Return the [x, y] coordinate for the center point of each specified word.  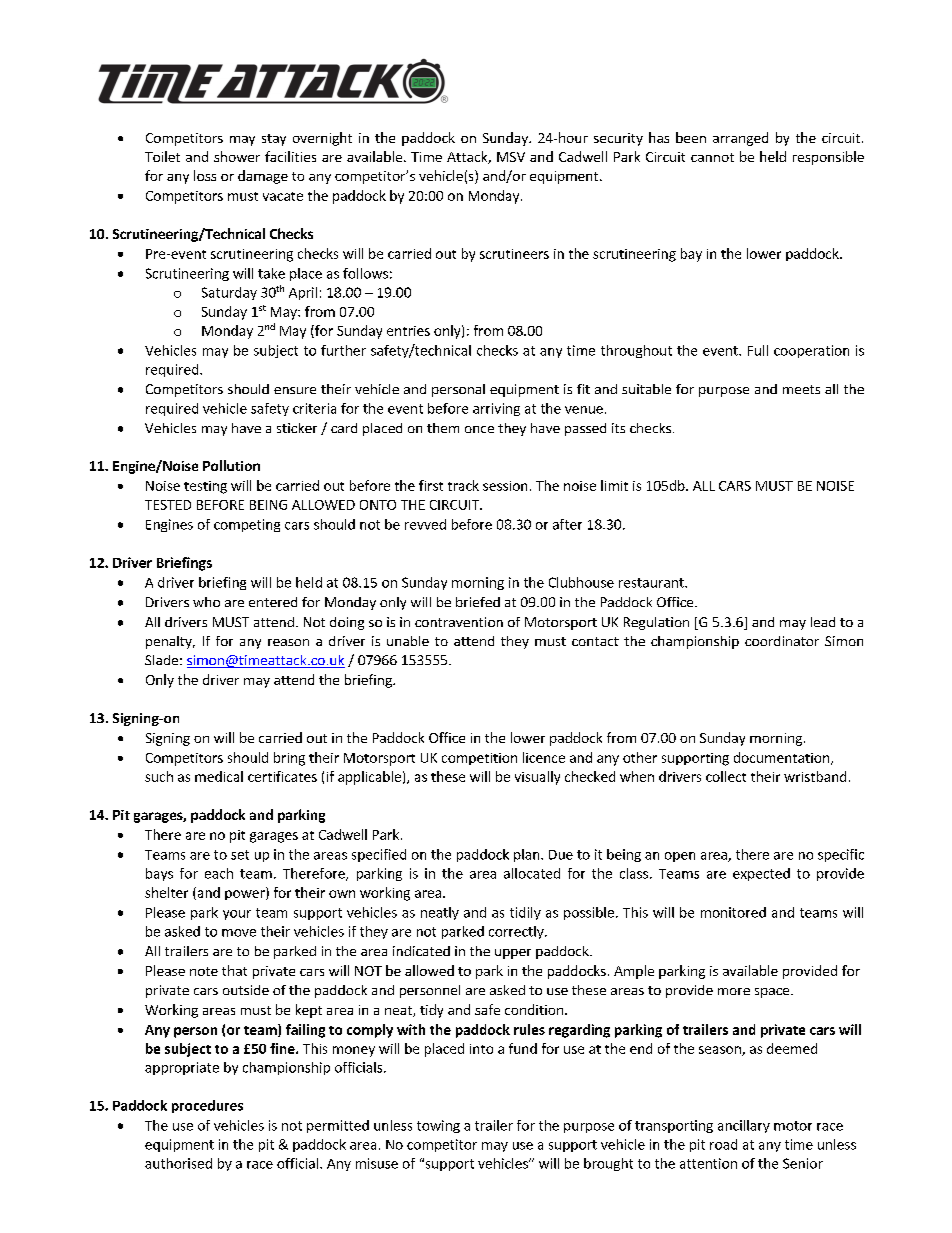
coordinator [782, 641]
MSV [511, 157]
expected [761, 874]
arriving [496, 409]
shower [237, 156]
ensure [295, 390]
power [246, 895]
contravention [459, 622]
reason [288, 642]
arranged [740, 139]
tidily [525, 913]
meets [801, 389]
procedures [207, 1106]
